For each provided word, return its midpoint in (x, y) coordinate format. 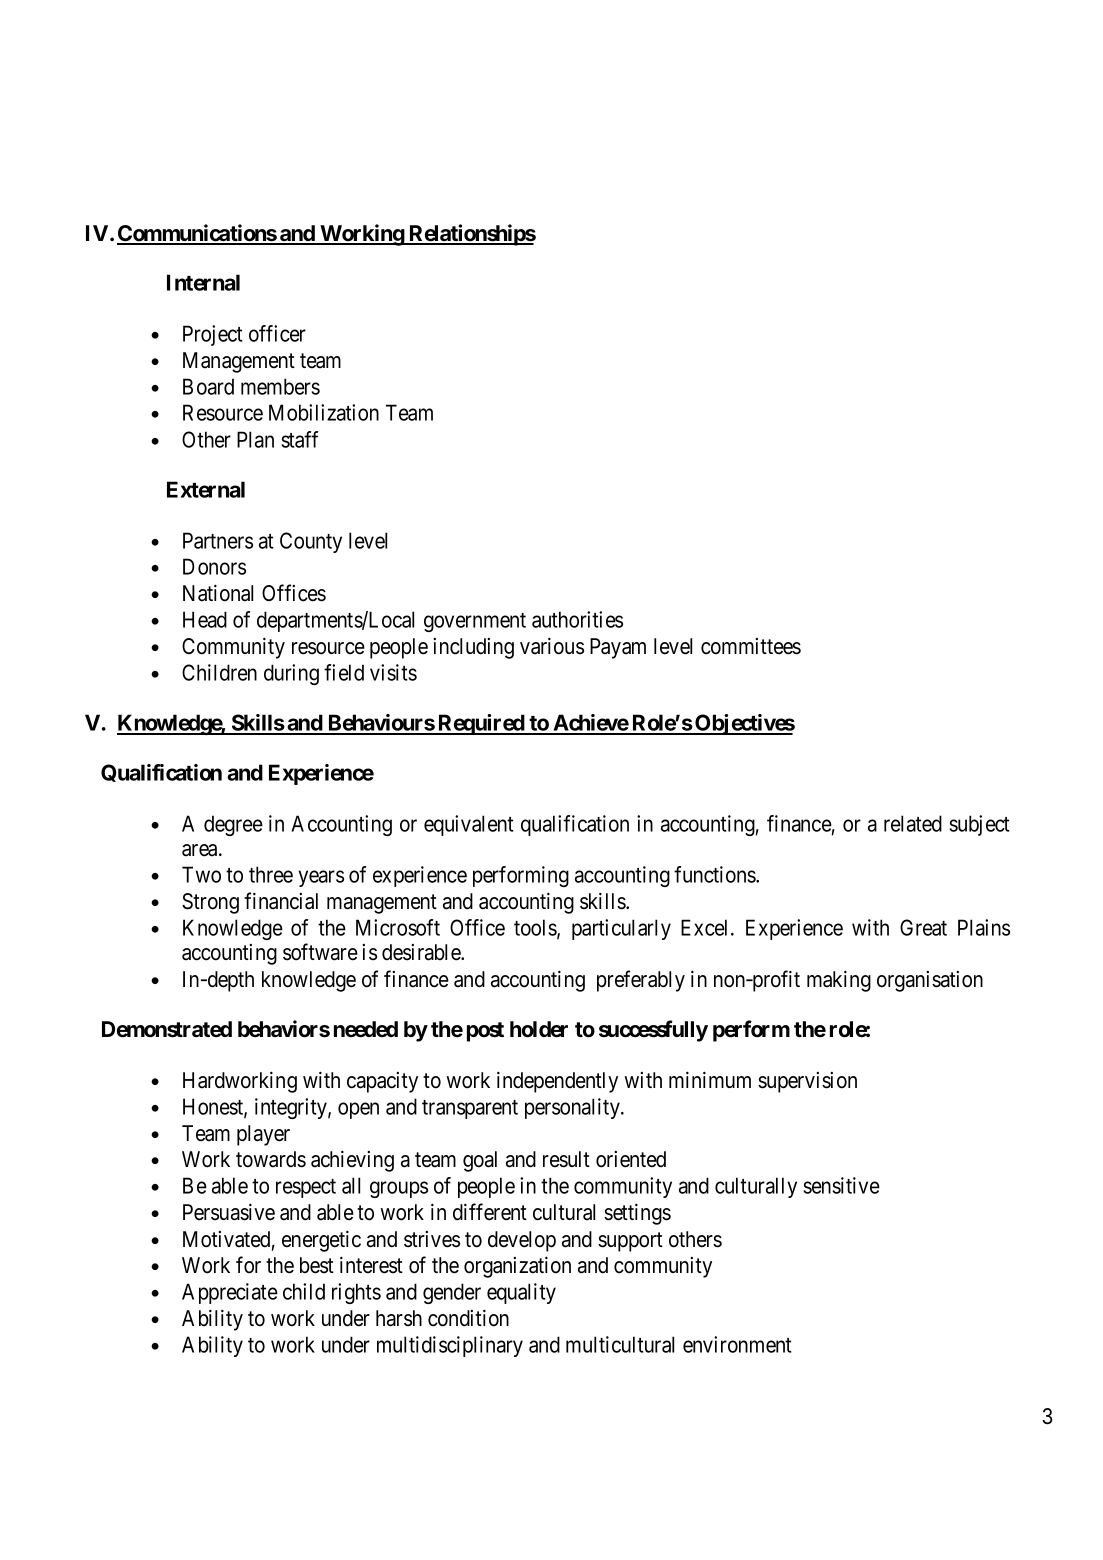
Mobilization (324, 412)
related (913, 823)
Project (213, 335)
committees (751, 646)
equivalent (469, 825)
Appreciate (230, 1293)
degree (233, 825)
